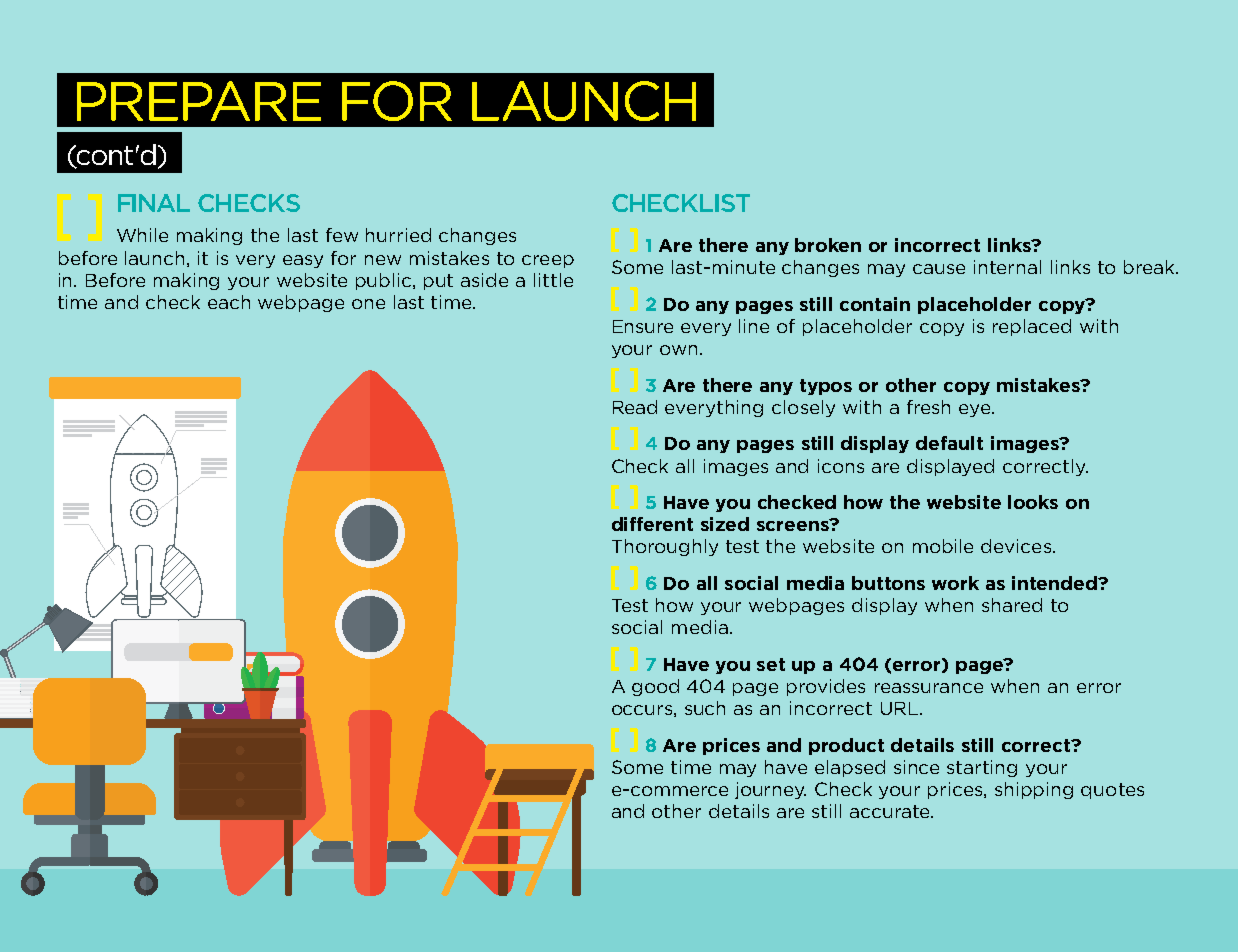  Describe the element at coordinates (229, 302) in the image. I see `each` at that location.
